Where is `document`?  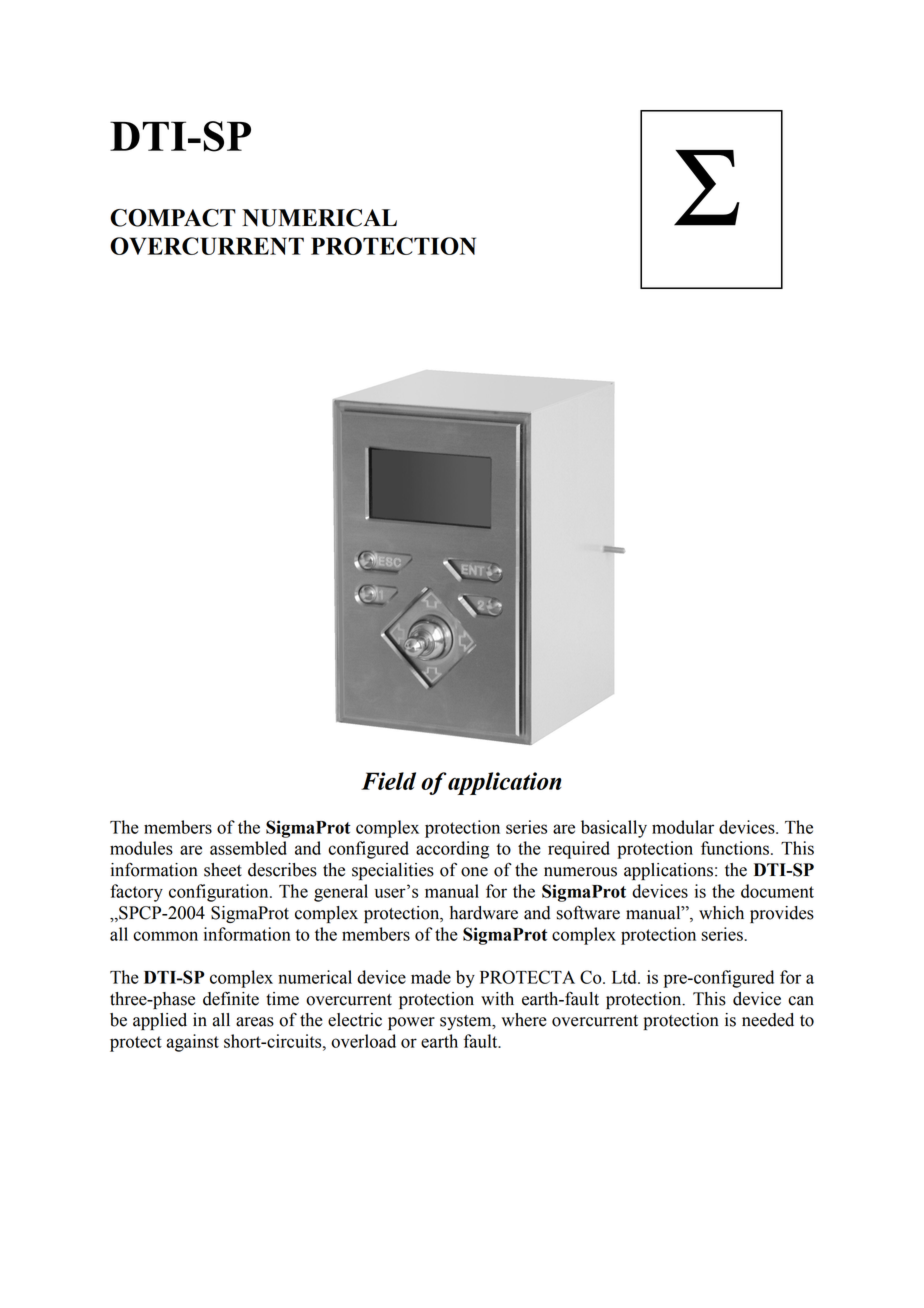
document is located at coordinates (777, 891).
